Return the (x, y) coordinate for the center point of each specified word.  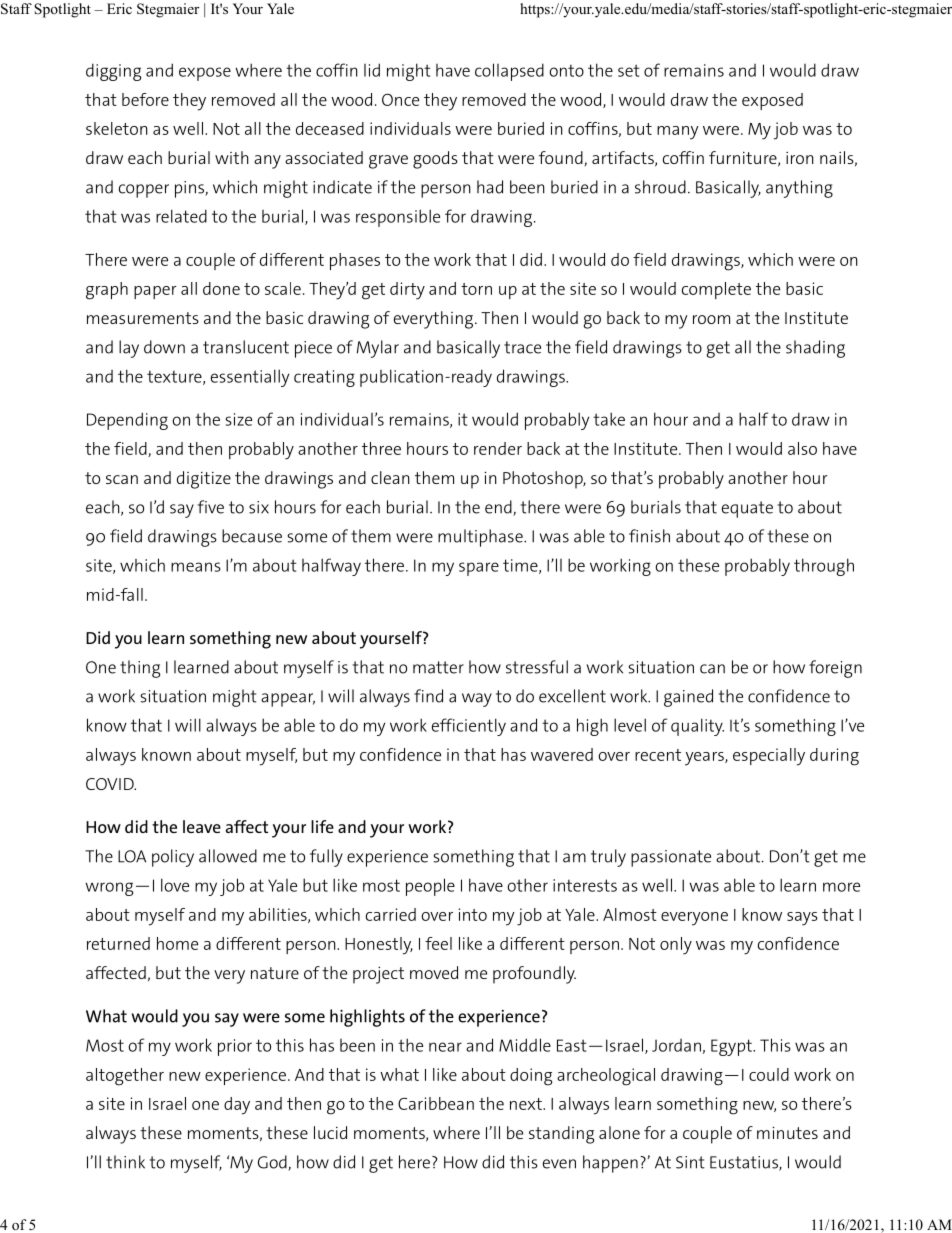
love (175, 885)
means (196, 567)
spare (479, 569)
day (237, 1106)
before (145, 99)
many (678, 133)
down (164, 347)
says (802, 919)
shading (815, 349)
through (824, 567)
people (430, 887)
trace (522, 347)
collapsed (509, 72)
